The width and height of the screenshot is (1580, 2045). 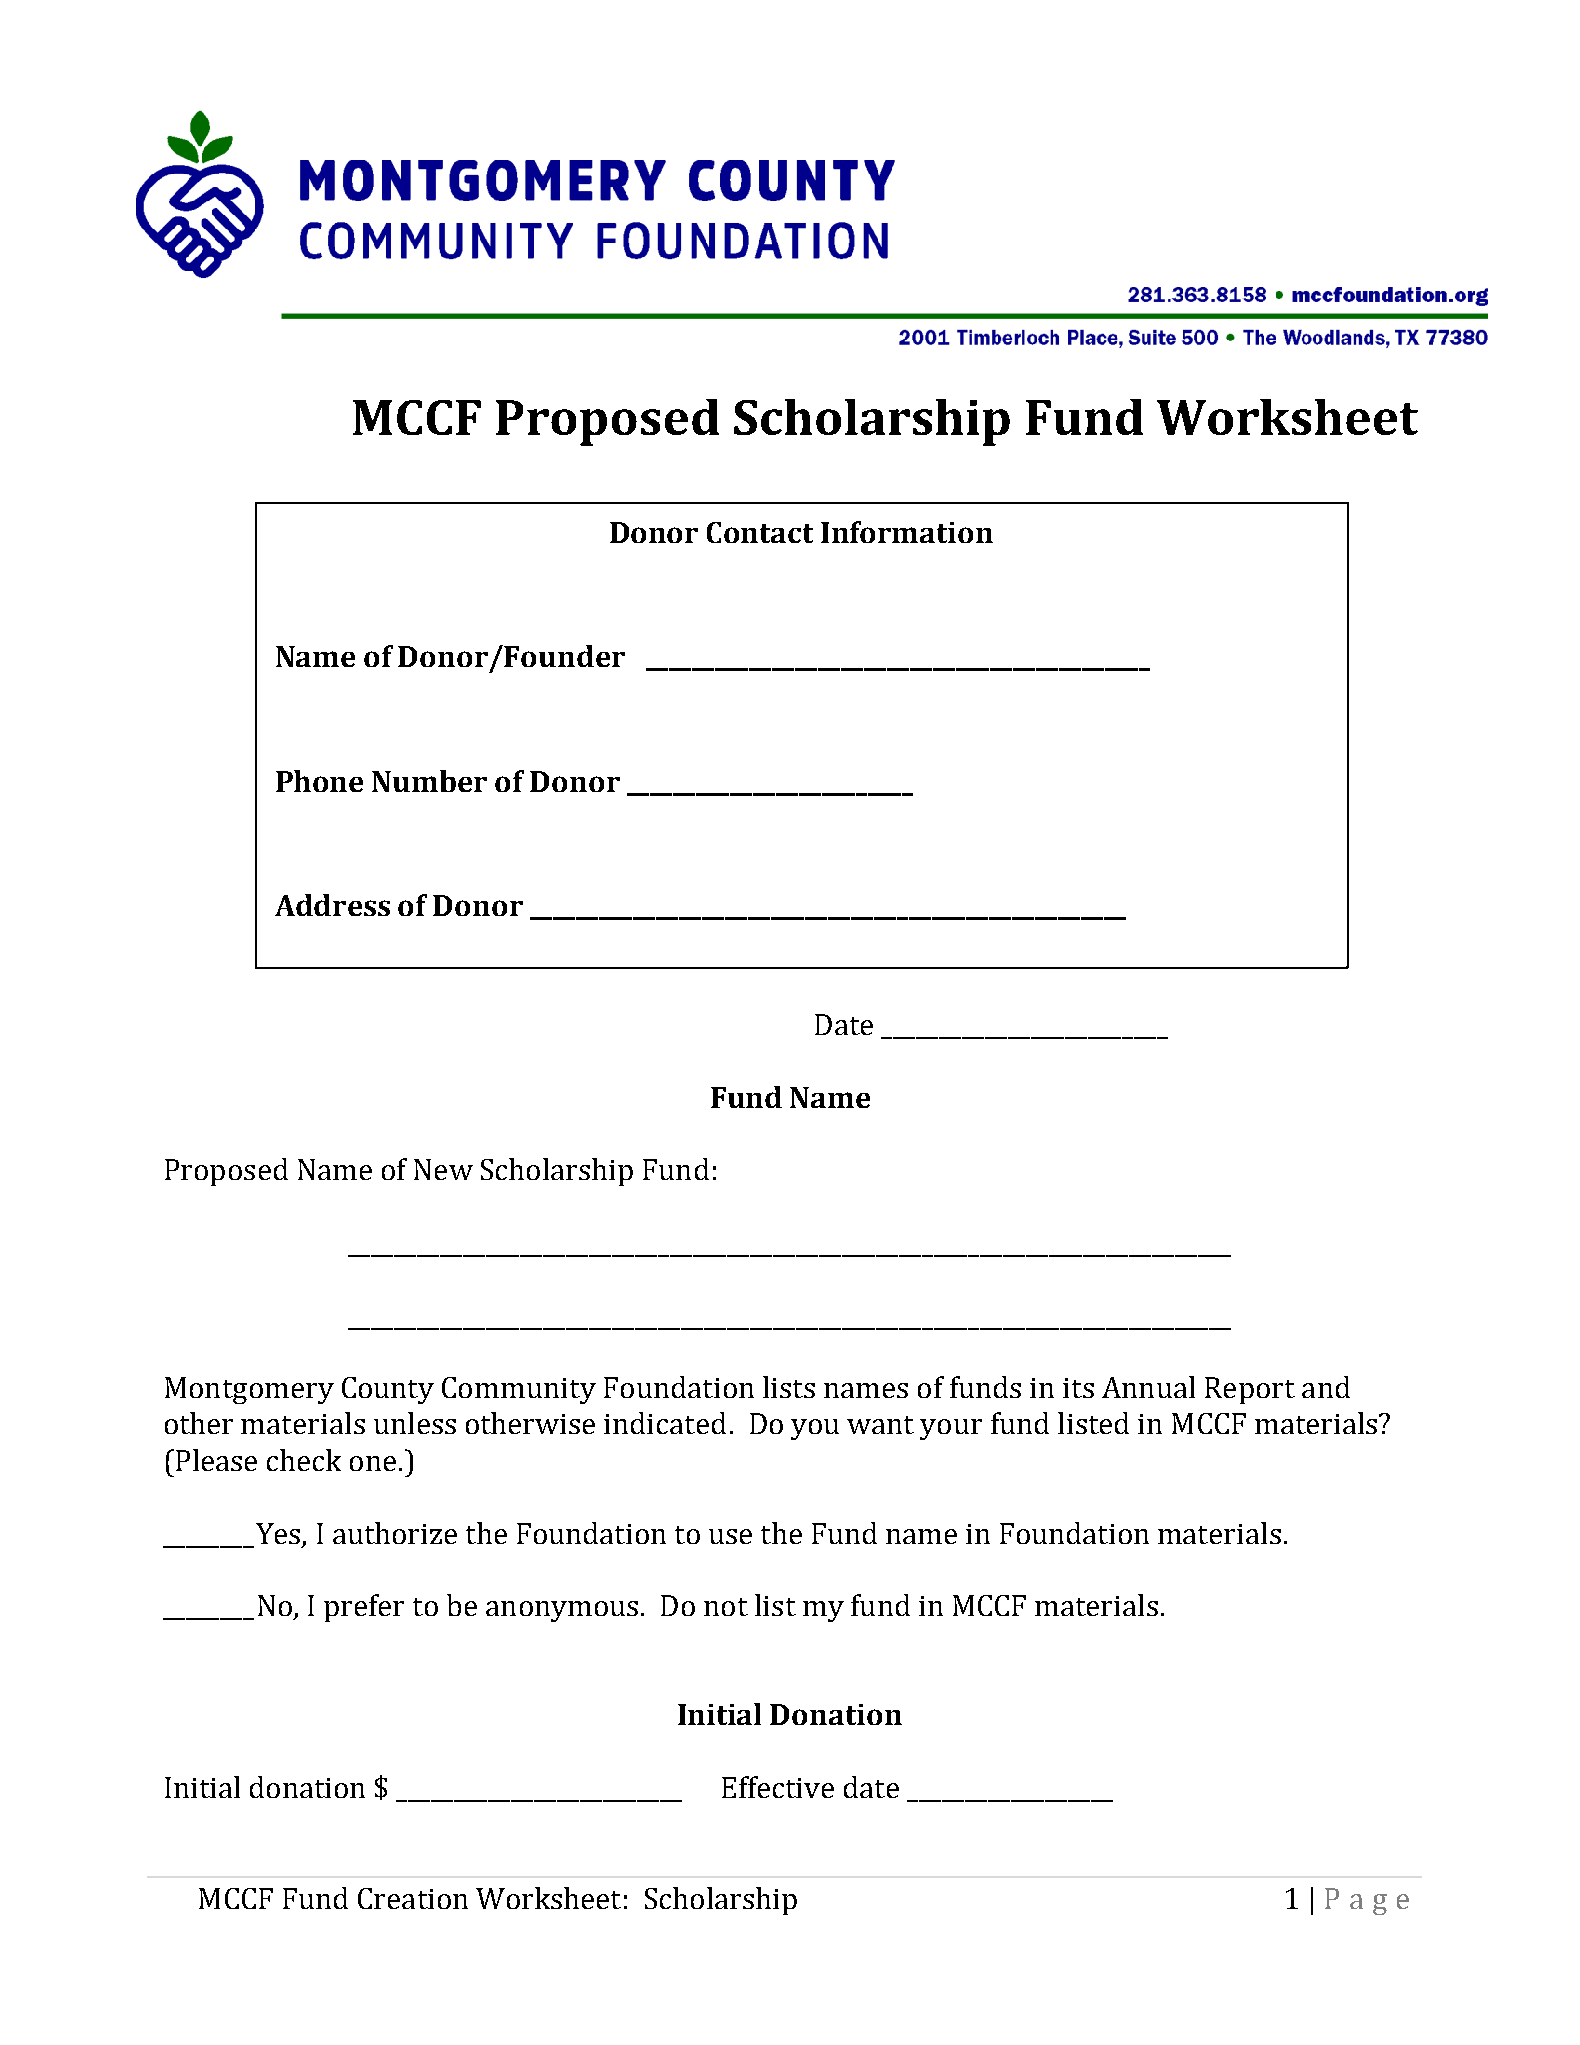 I want to click on Annual, so click(x=1148, y=1387).
